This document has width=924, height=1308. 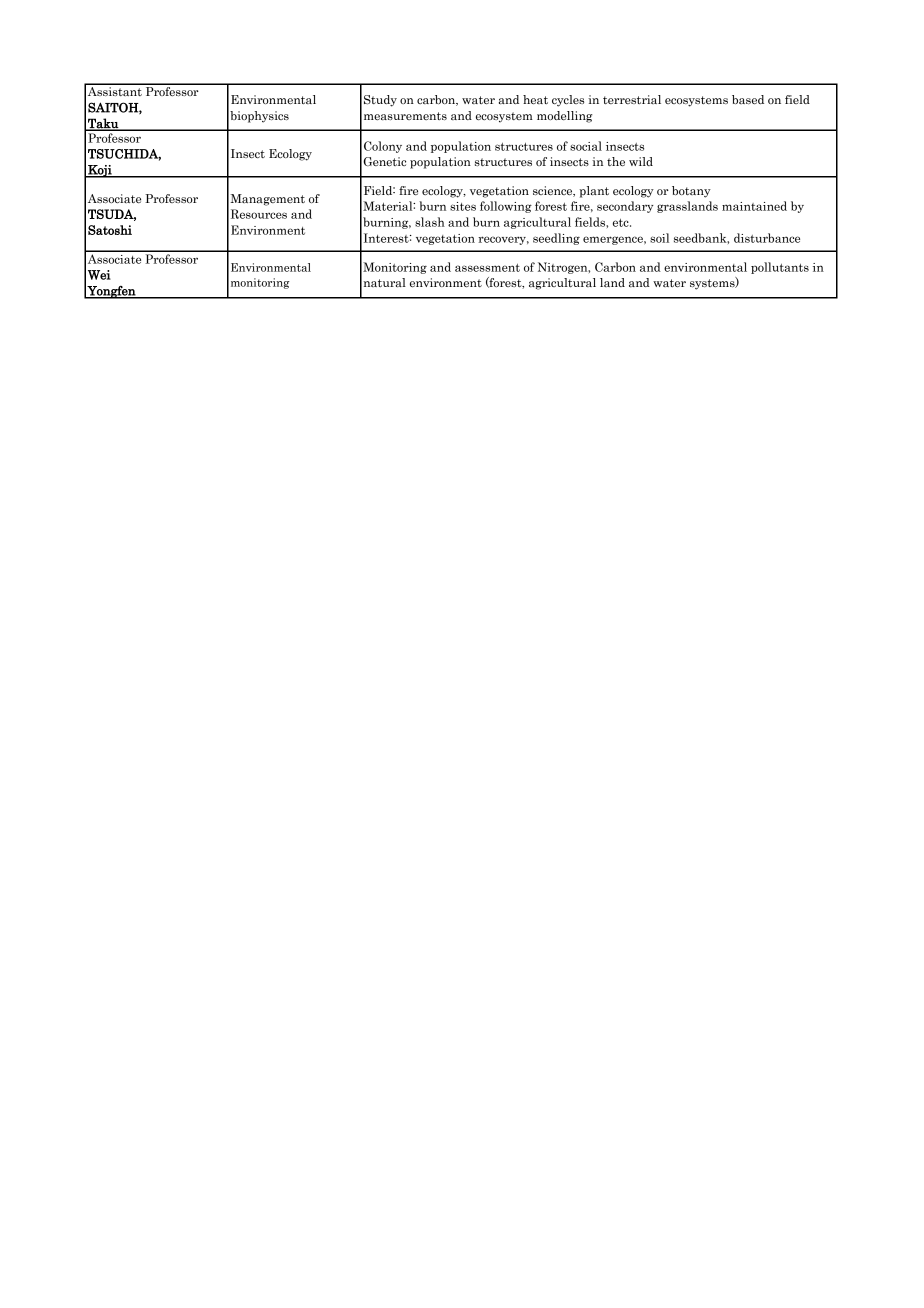 I want to click on Colony, so click(x=383, y=147).
